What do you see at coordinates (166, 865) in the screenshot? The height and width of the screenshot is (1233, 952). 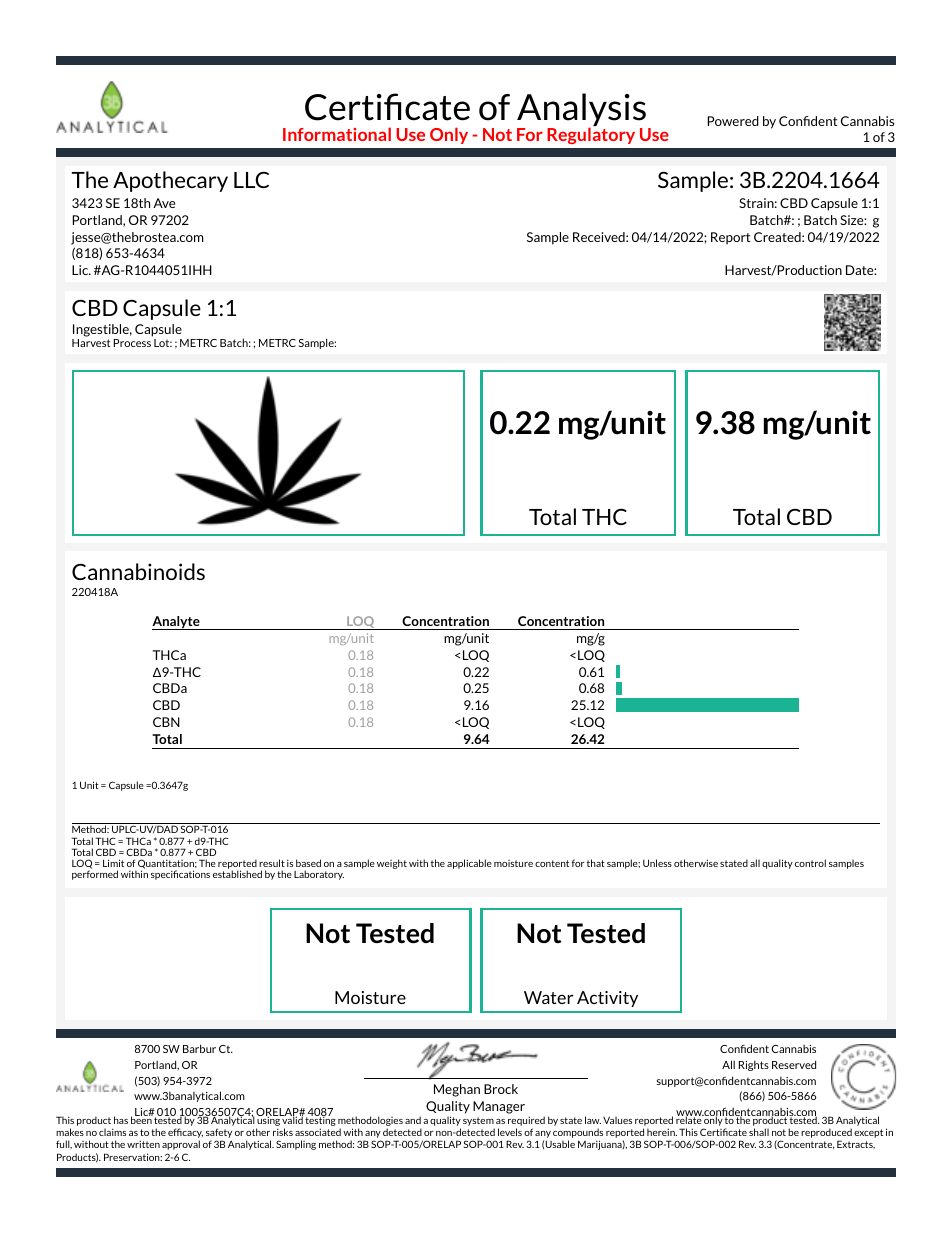 I see `Quantitation` at bounding box center [166, 865].
